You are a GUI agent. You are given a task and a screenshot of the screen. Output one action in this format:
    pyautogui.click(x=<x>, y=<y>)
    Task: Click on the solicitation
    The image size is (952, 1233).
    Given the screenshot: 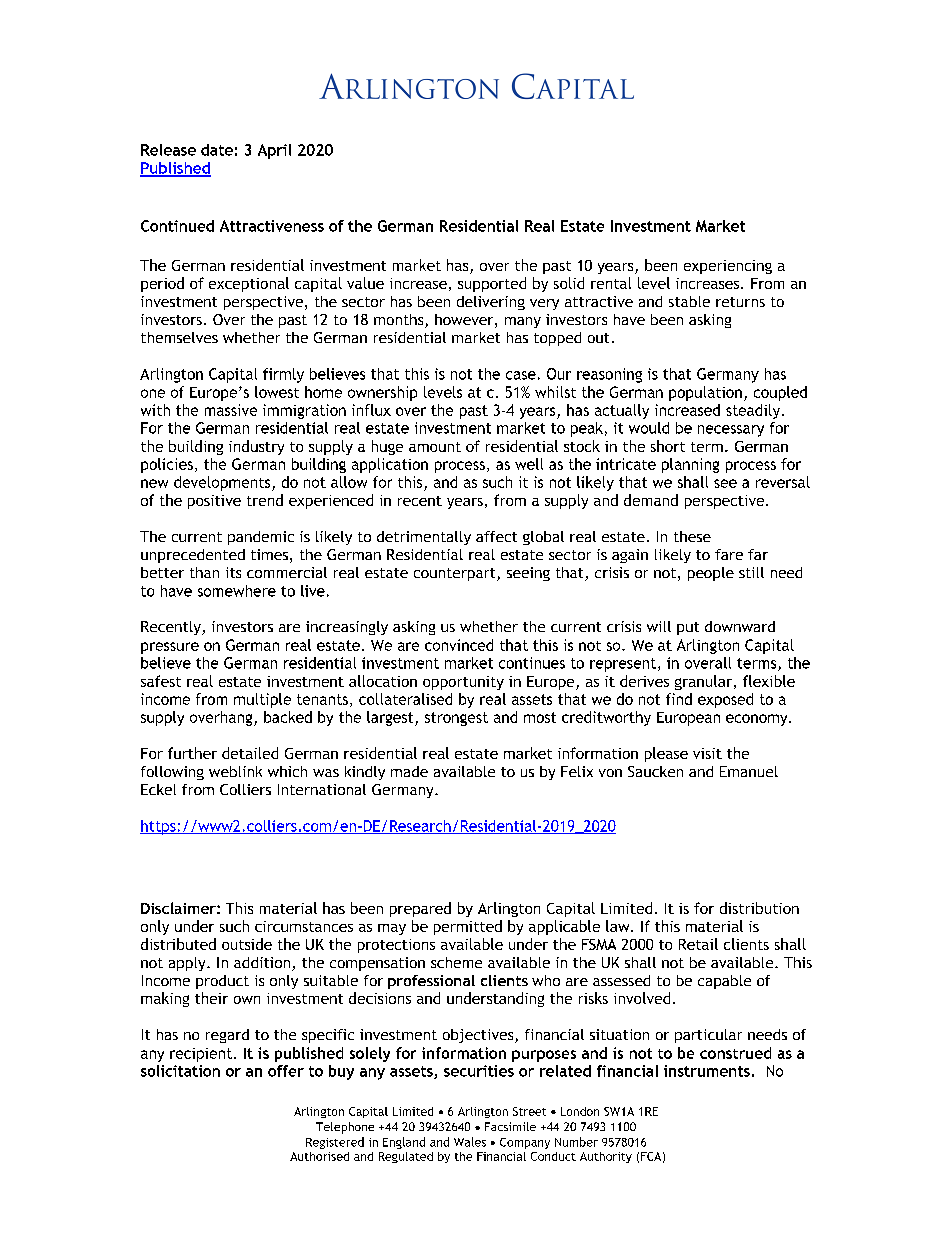 What is the action you would take?
    pyautogui.click(x=180, y=1071)
